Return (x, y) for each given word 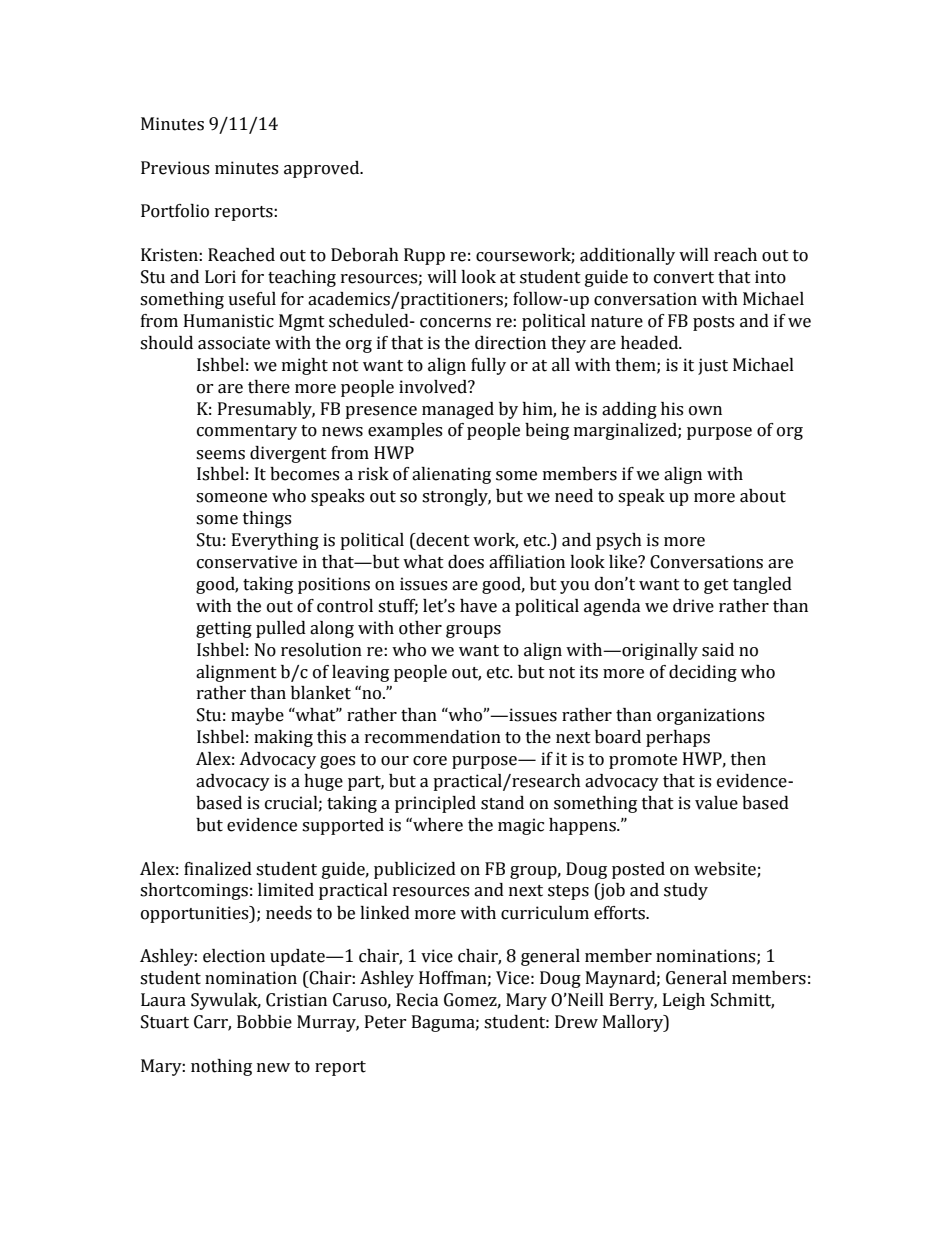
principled (435, 804)
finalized (218, 869)
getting (224, 629)
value (716, 803)
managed (458, 410)
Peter (386, 1022)
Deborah (365, 255)
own (705, 411)
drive (693, 606)
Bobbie (264, 1022)
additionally (627, 256)
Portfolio (175, 211)
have (478, 606)
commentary (247, 432)
